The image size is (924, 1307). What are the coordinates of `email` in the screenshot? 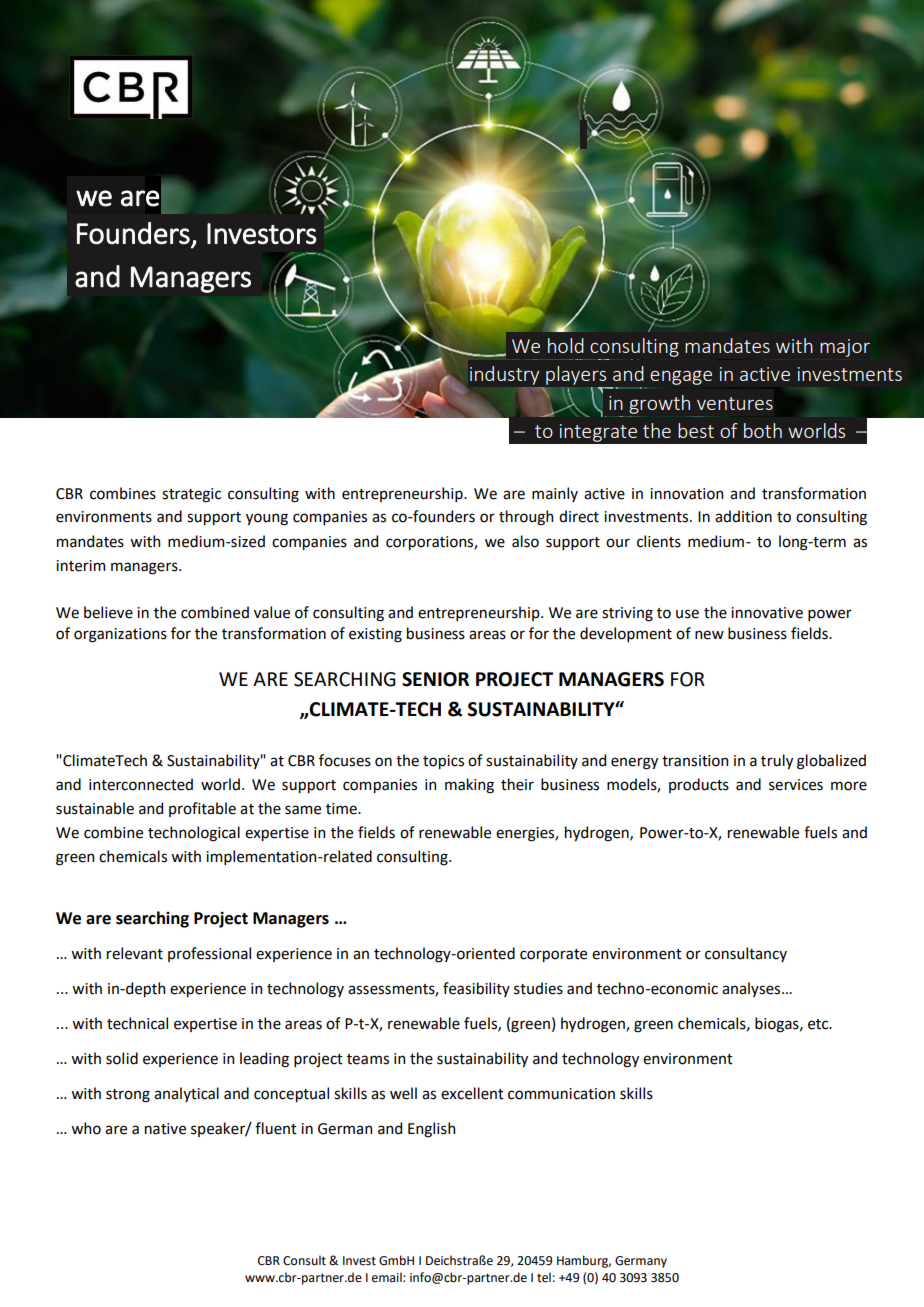 It's located at (388, 1277).
